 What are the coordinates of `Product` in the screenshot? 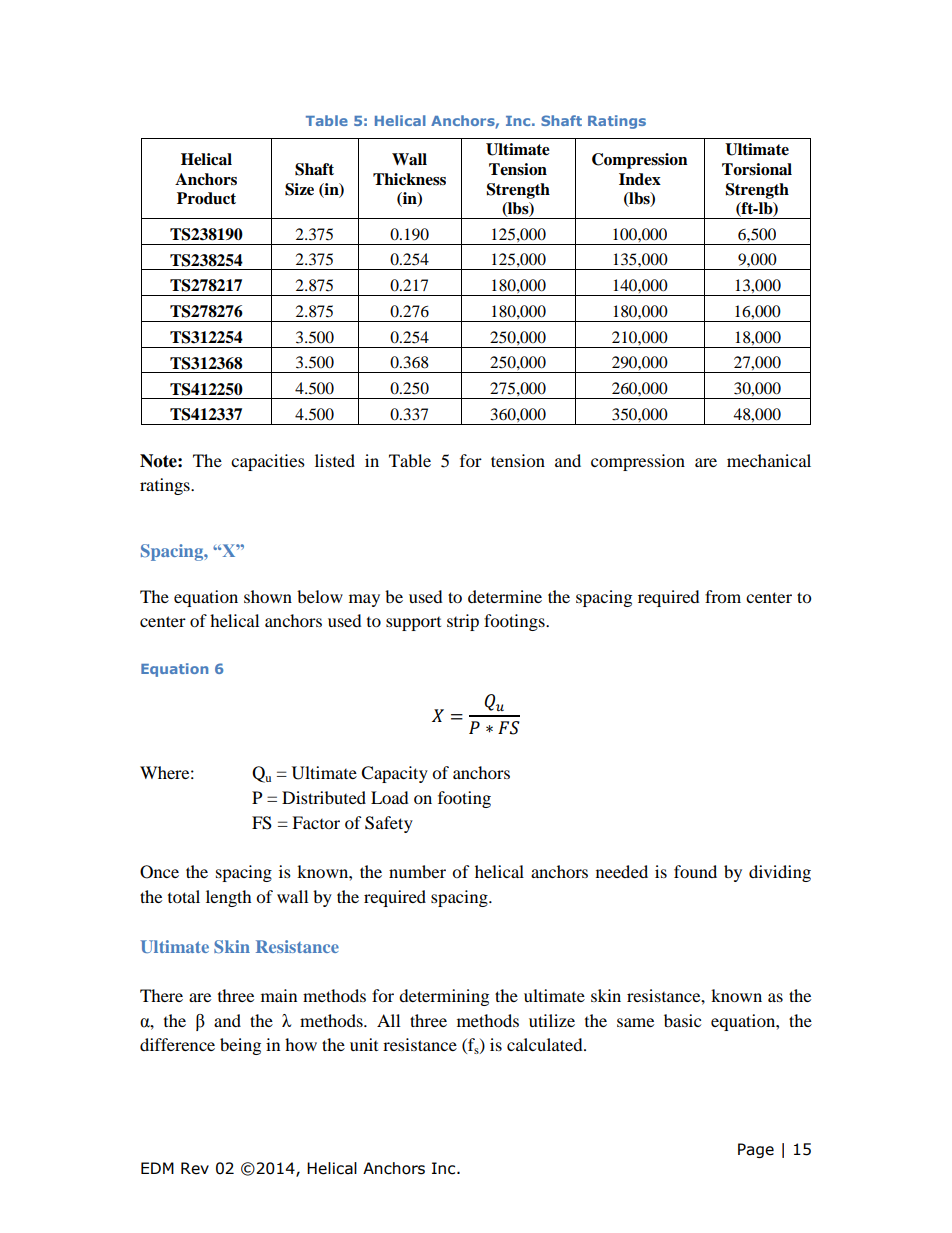 It's located at (206, 198).
